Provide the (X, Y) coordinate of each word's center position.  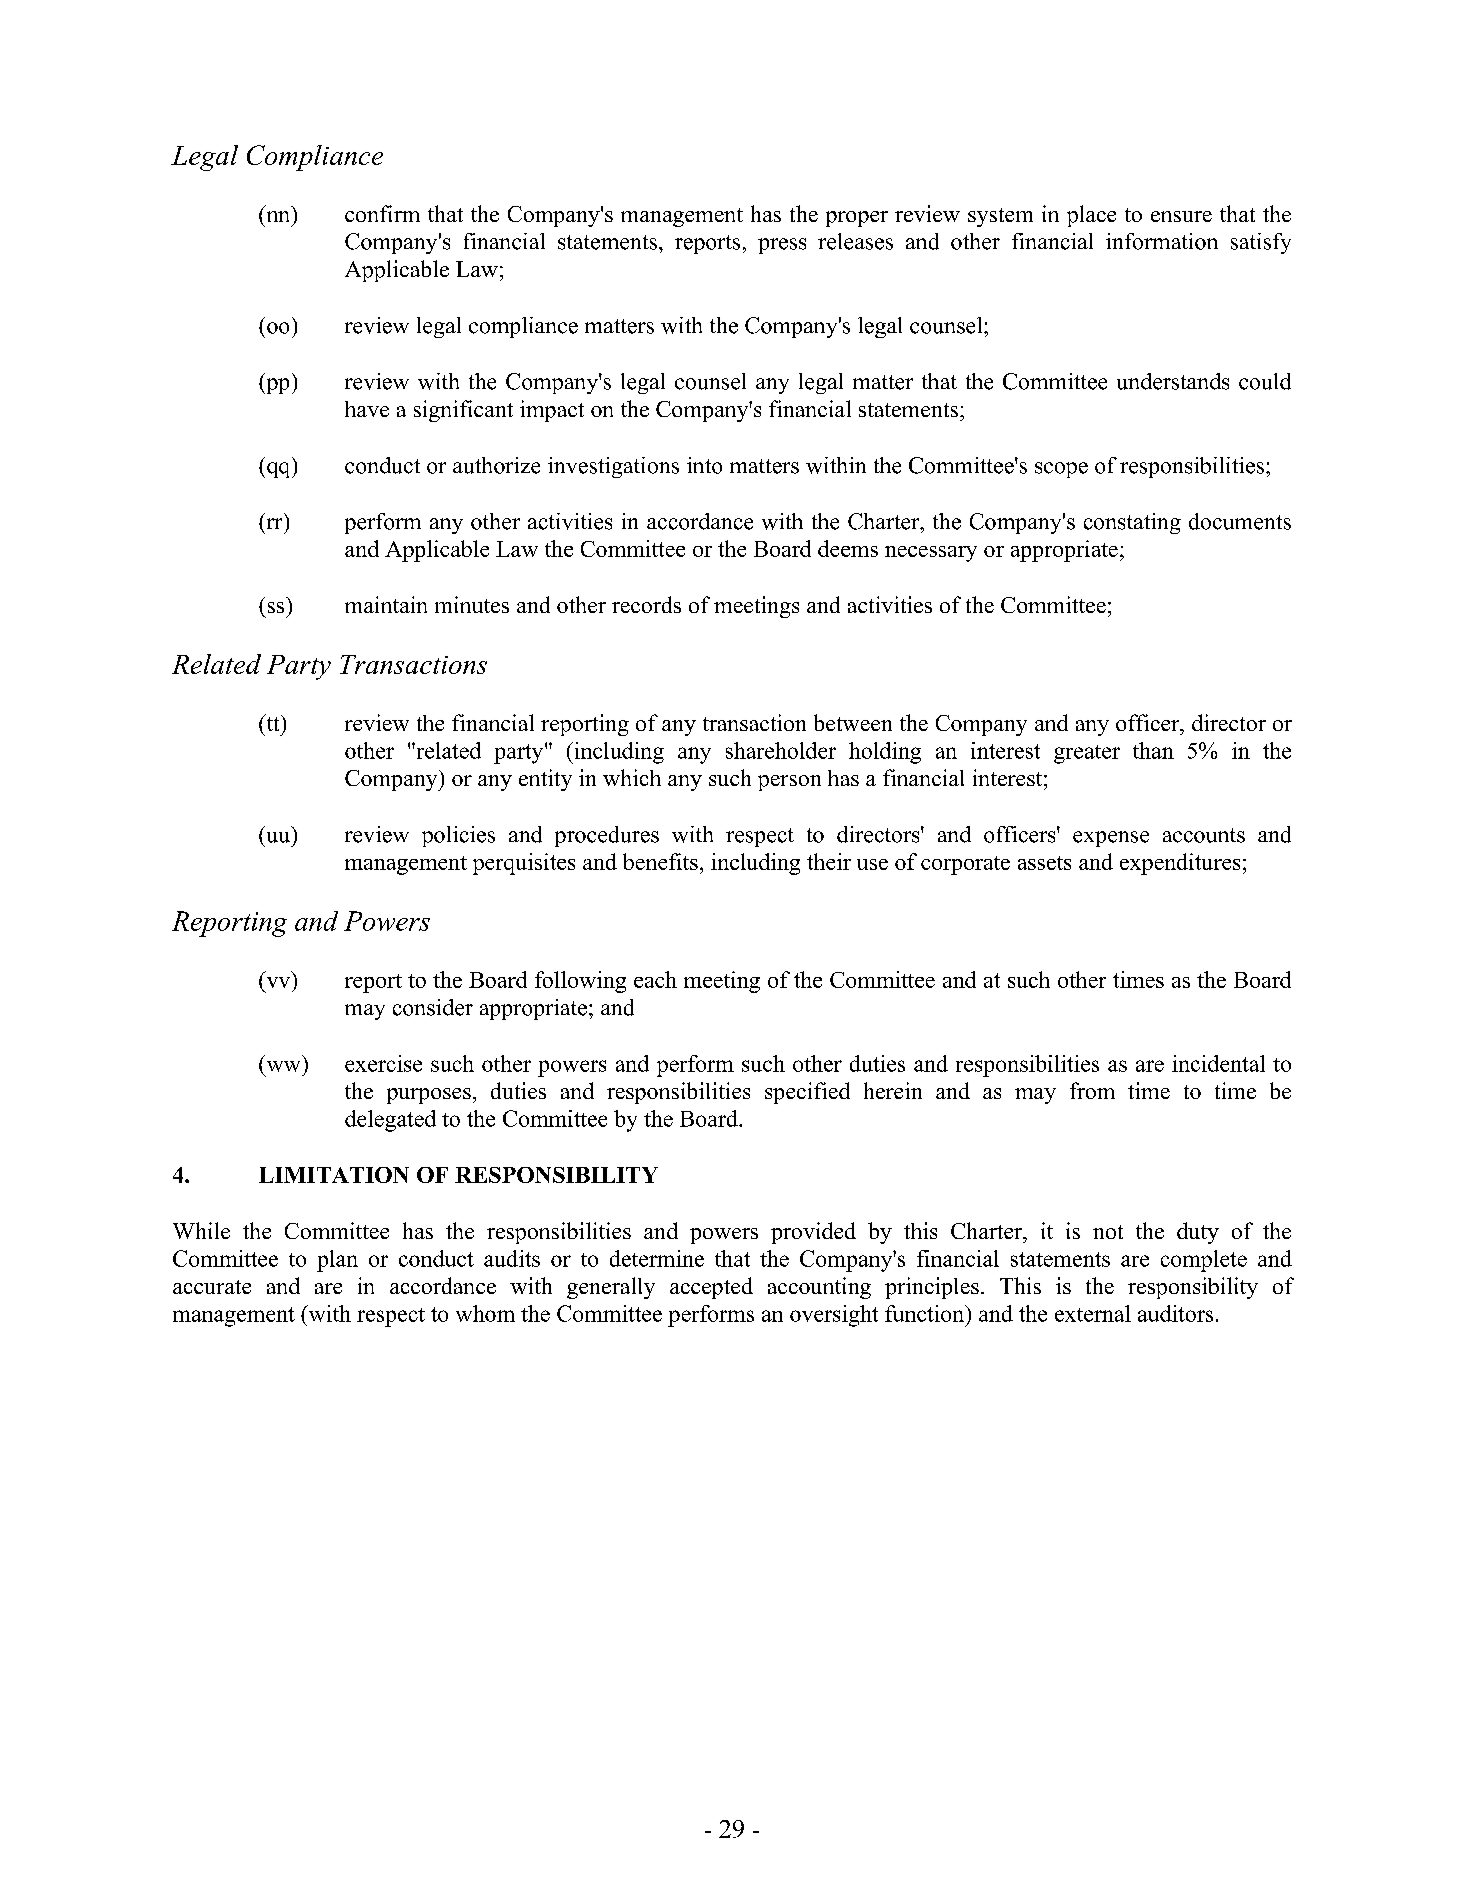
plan (337, 1261)
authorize (496, 465)
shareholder (781, 750)
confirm (382, 213)
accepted (711, 1288)
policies (458, 836)
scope (1061, 470)
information (1162, 241)
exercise (383, 1063)
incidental (1218, 1063)
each (655, 979)
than (1153, 750)
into (704, 465)
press (782, 246)
